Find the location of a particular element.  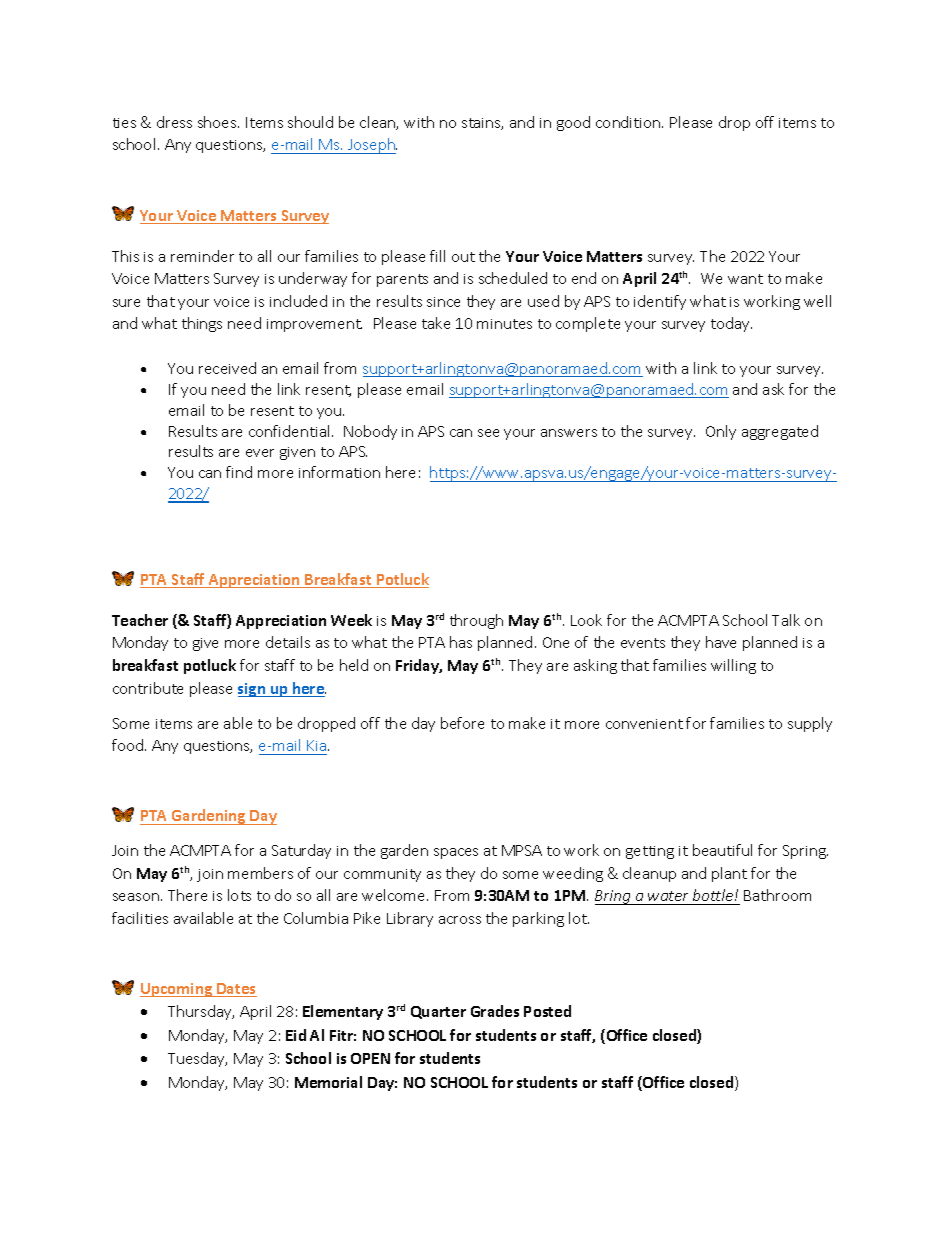

Posted is located at coordinates (547, 1011).
